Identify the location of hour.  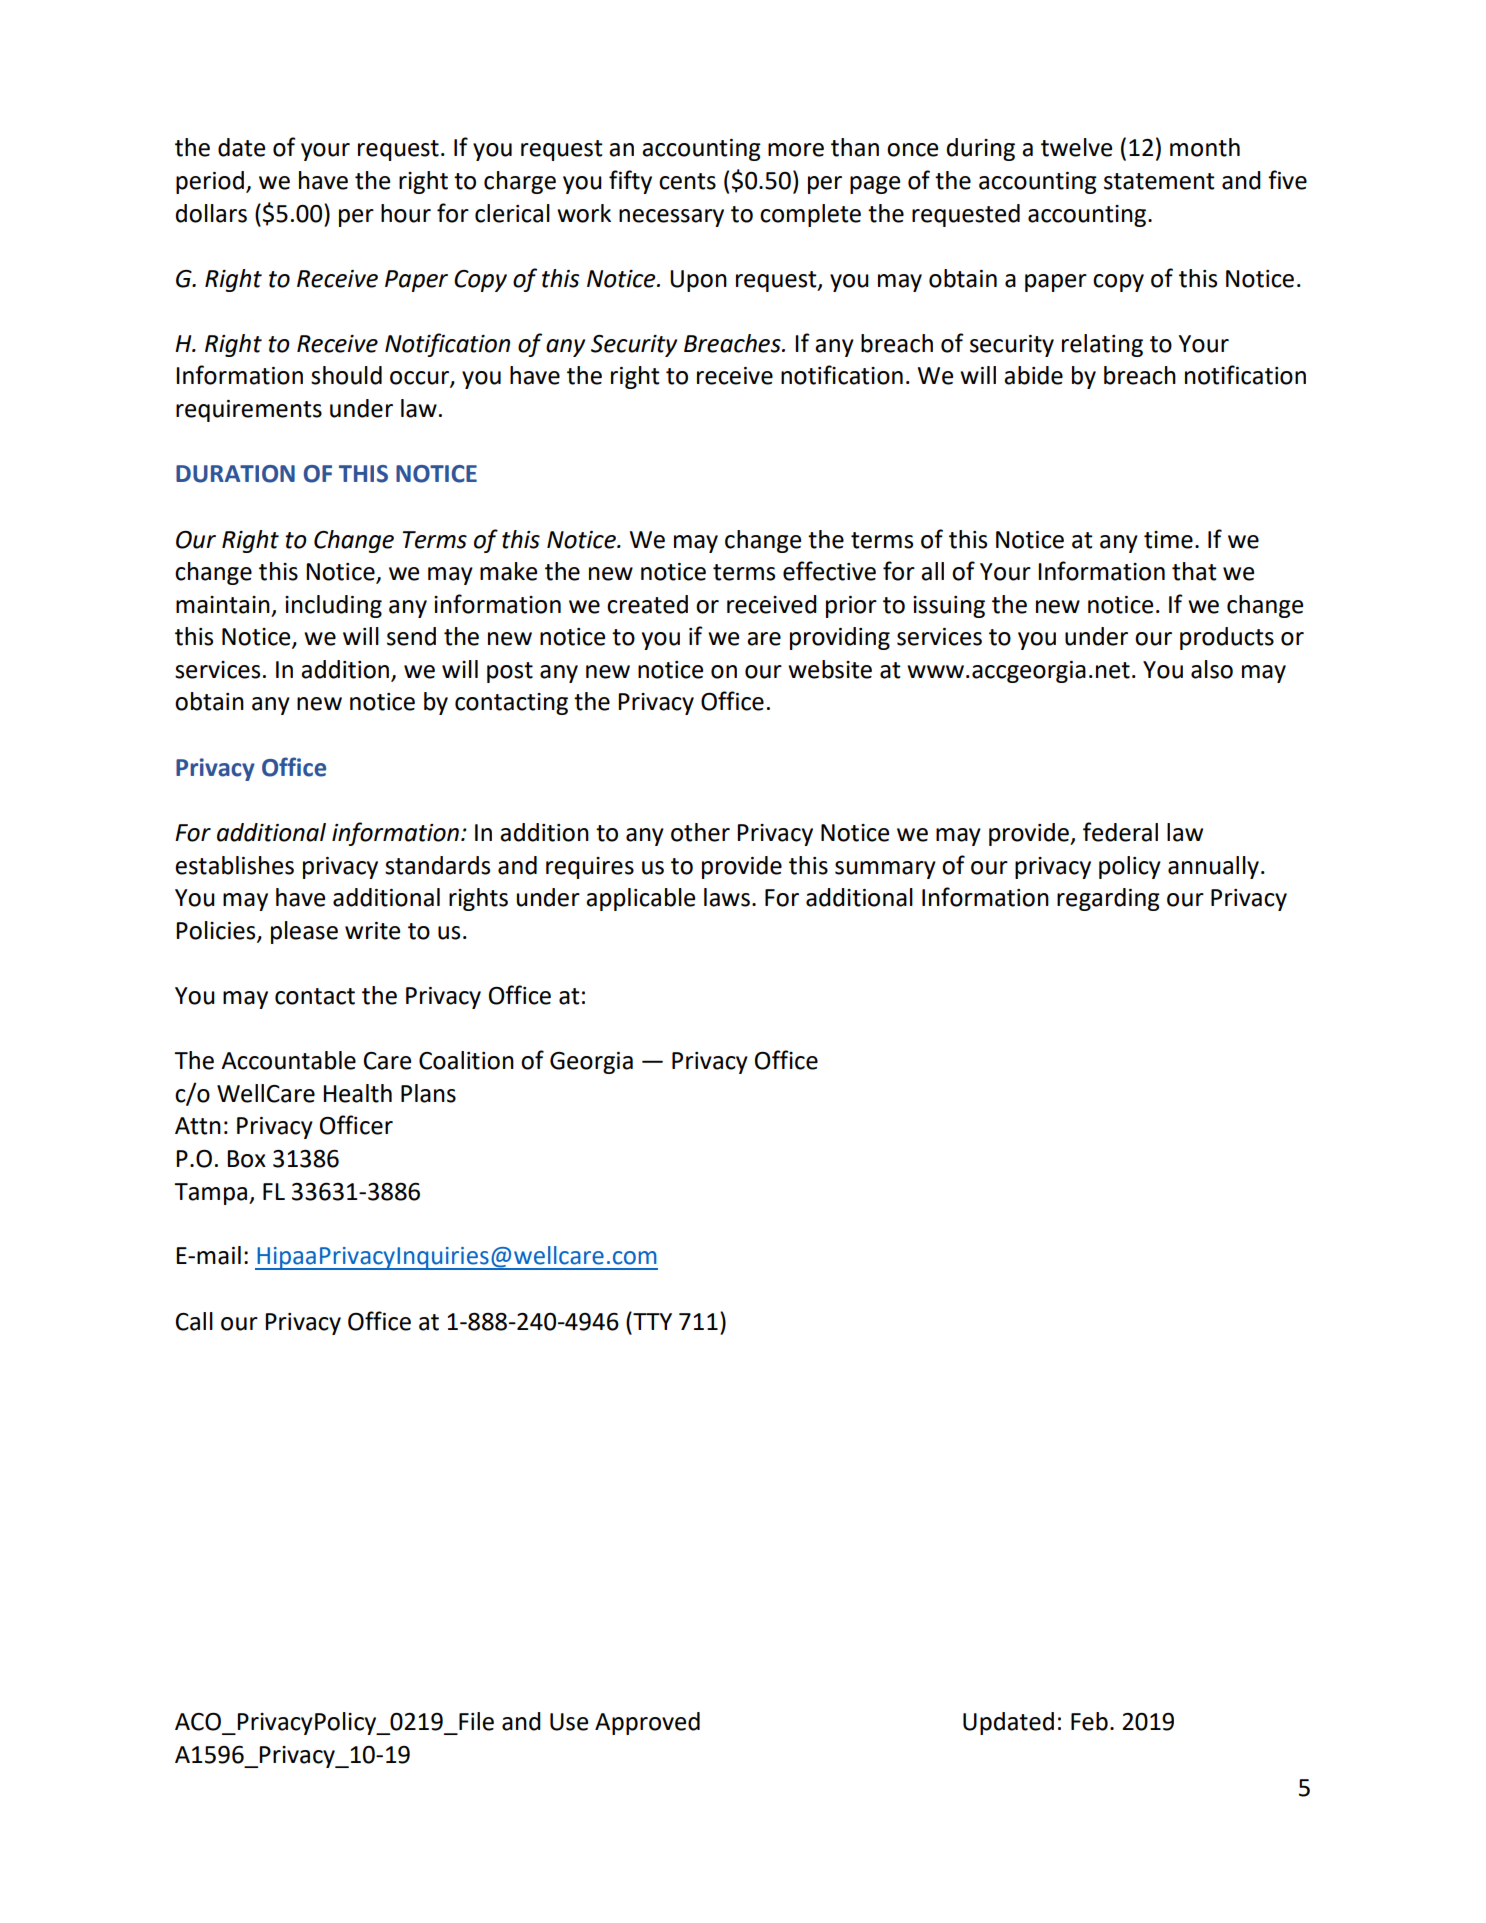
(406, 213).
